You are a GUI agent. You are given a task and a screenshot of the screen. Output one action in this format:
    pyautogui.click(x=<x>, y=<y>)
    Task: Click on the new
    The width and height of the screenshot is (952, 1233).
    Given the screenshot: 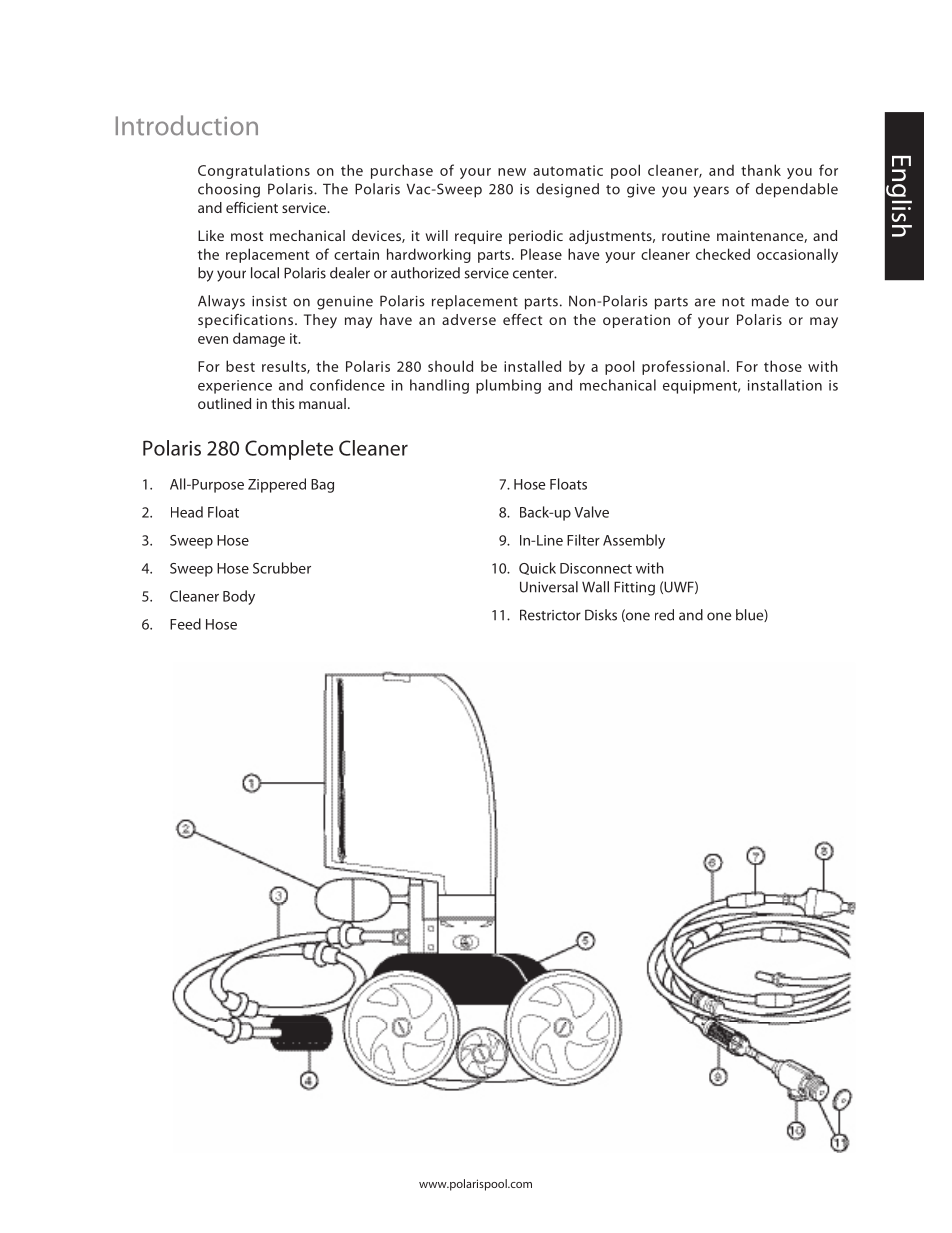 What is the action you would take?
    pyautogui.click(x=512, y=172)
